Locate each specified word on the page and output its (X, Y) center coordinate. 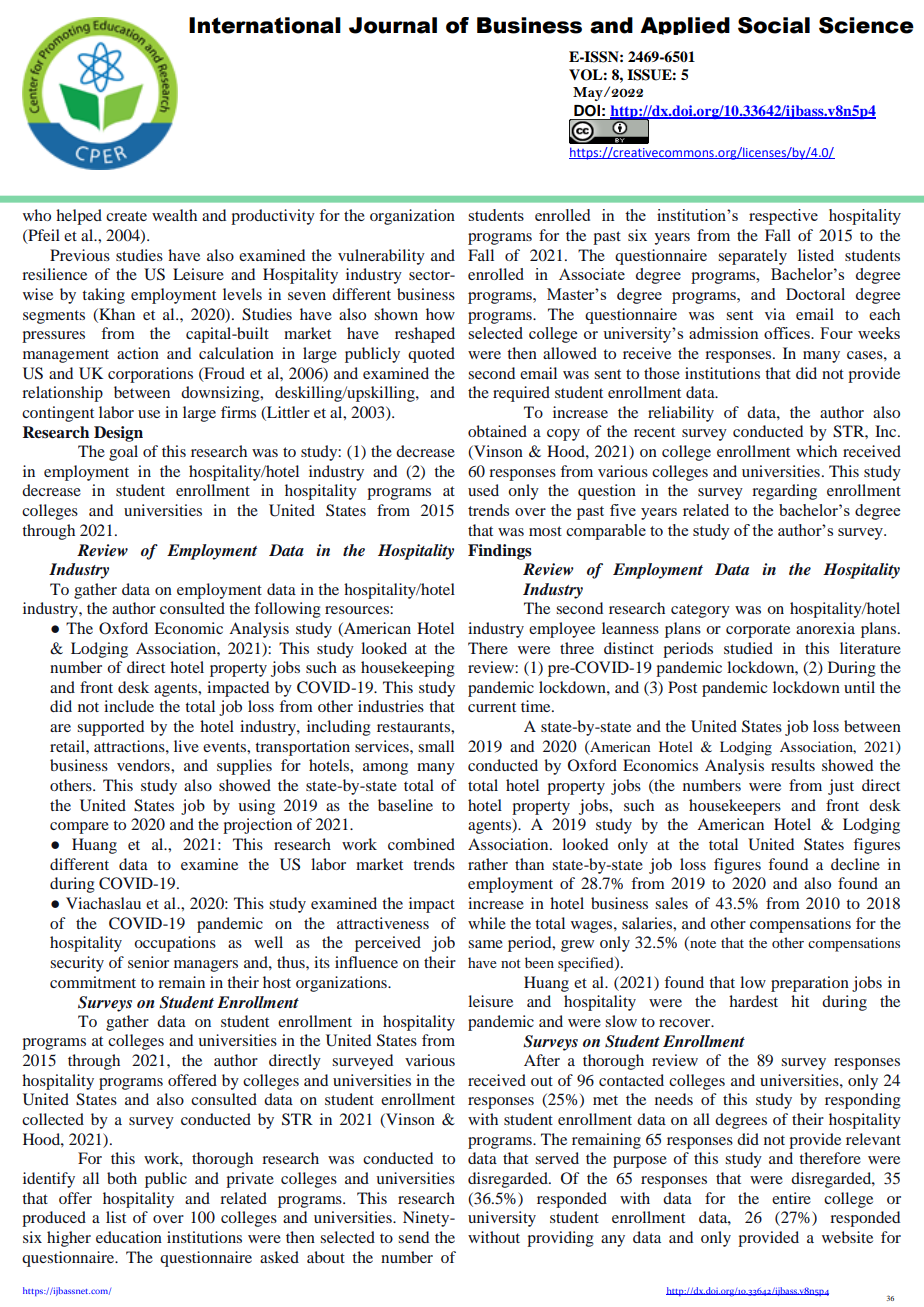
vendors (144, 765)
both (122, 1178)
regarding (784, 492)
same (485, 944)
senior (148, 962)
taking (103, 296)
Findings (500, 552)
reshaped (425, 335)
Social (774, 25)
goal (123, 453)
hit (800, 1001)
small (436, 746)
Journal (393, 25)
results (793, 765)
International (265, 25)
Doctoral (815, 294)
